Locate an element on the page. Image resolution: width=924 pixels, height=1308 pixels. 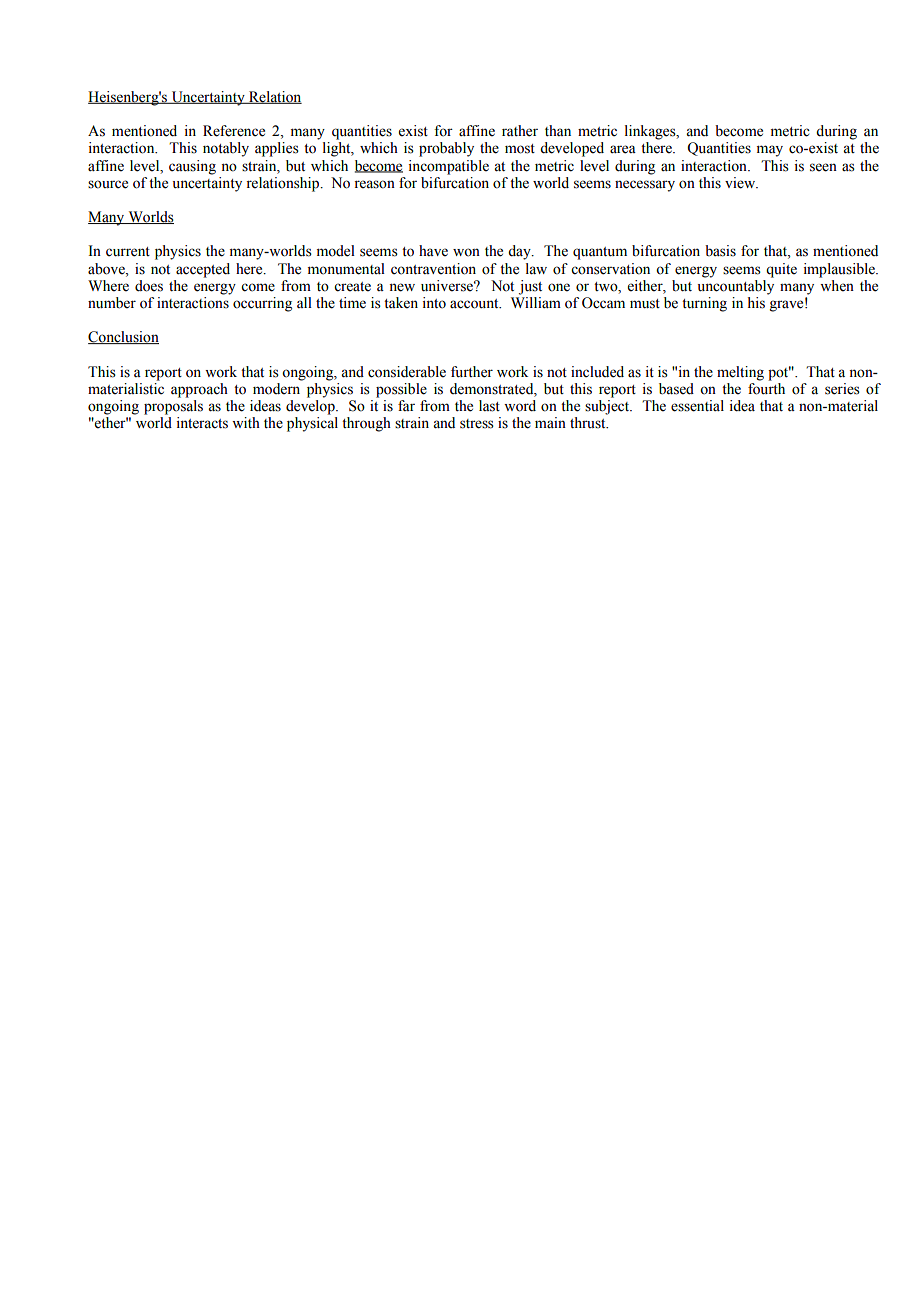
interacts is located at coordinates (202, 423).
